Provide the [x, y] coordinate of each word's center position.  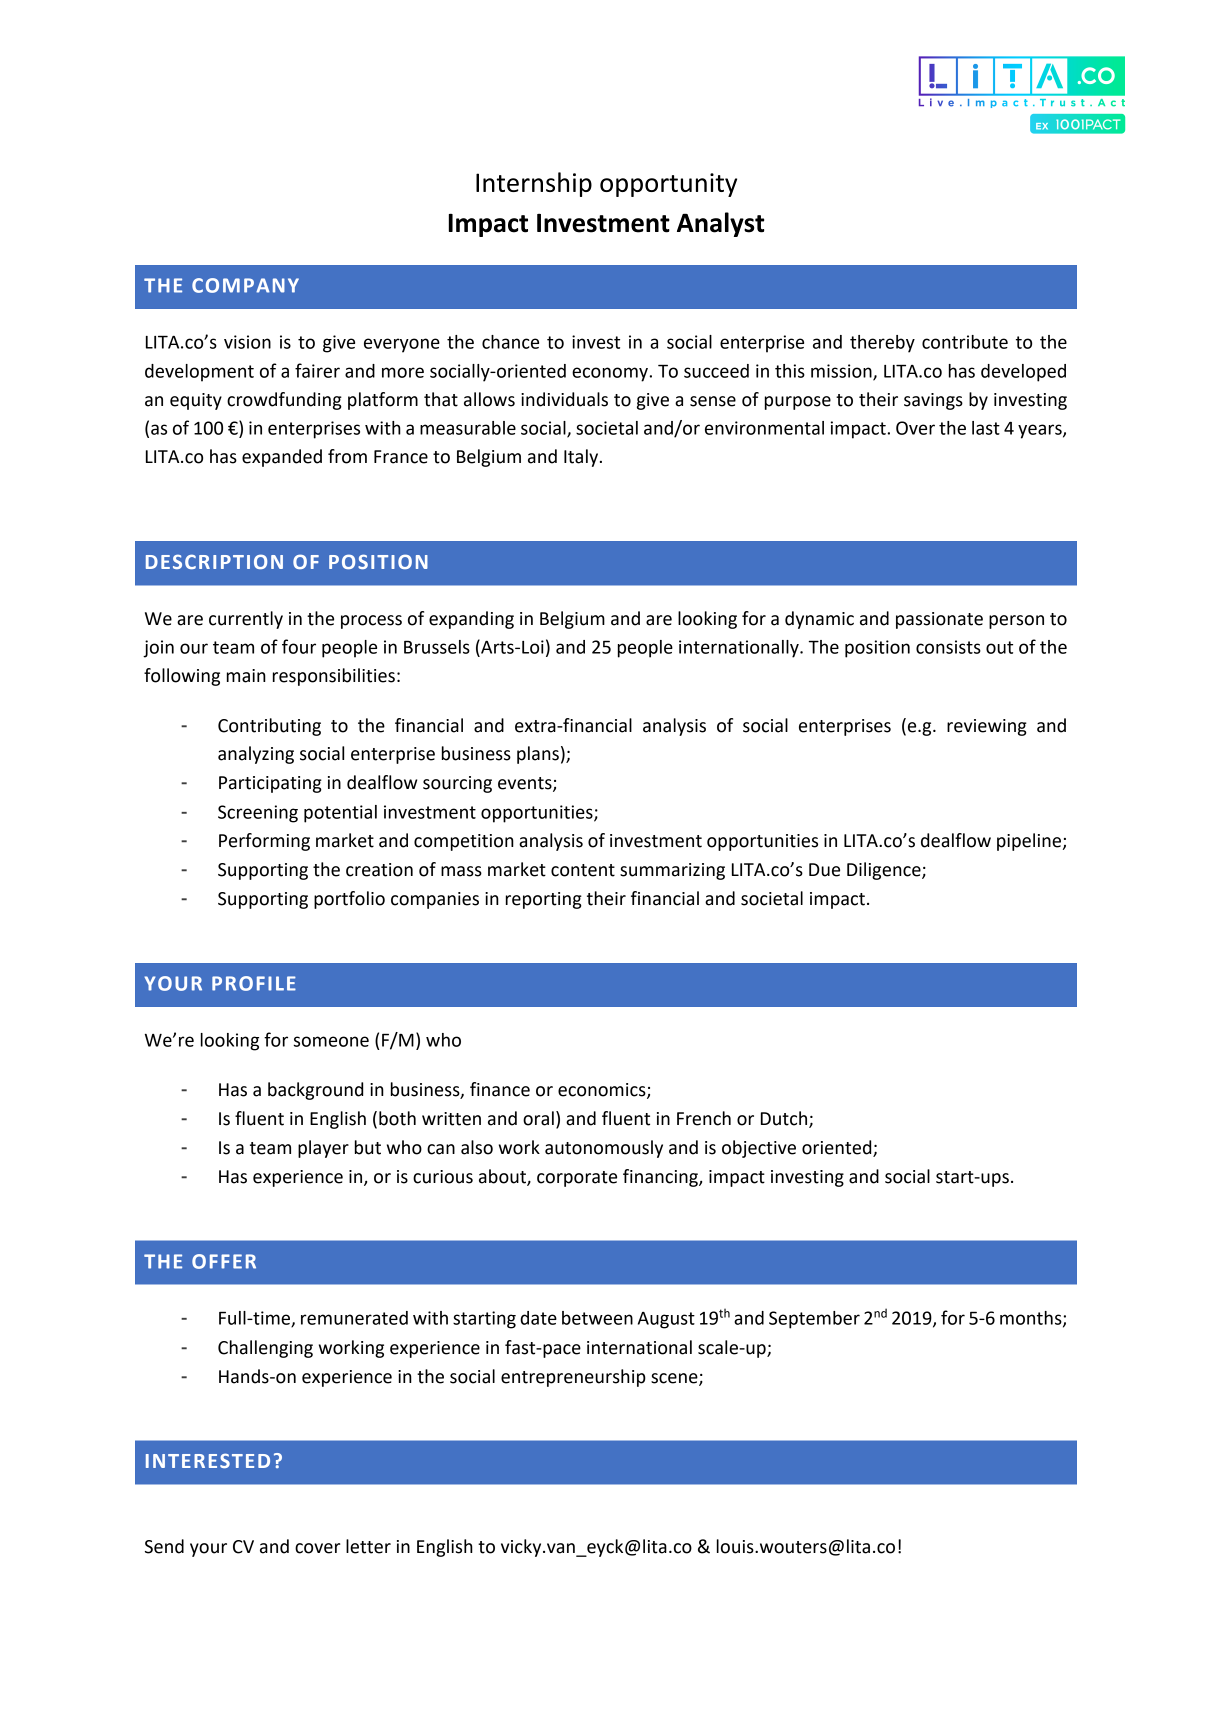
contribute [965, 342]
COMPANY [245, 285]
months [1032, 1319]
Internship [534, 184]
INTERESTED [208, 1460]
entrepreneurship [573, 1378]
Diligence [885, 871]
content [583, 870]
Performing [264, 842]
